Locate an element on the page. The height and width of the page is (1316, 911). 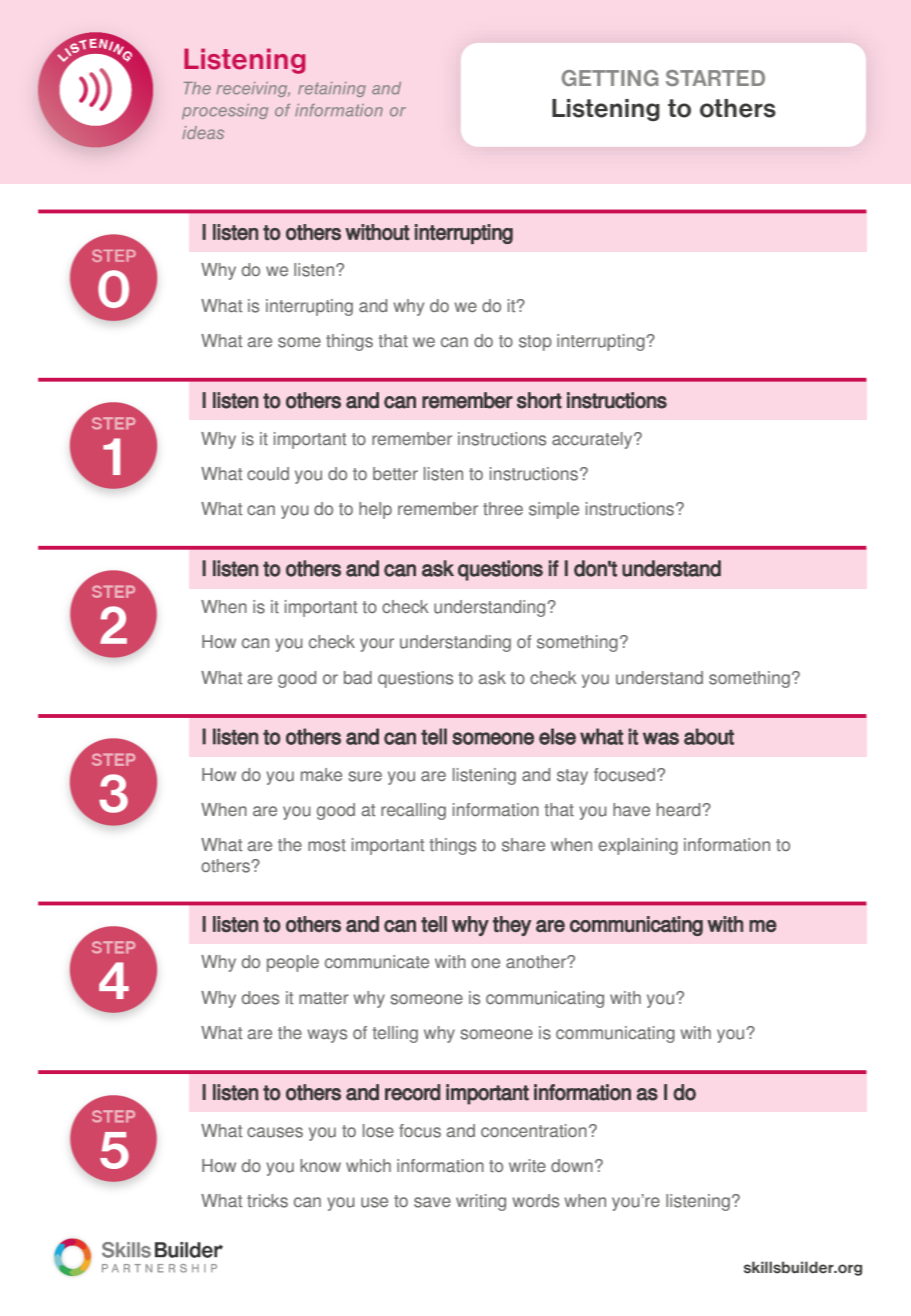
bad is located at coordinates (358, 677).
